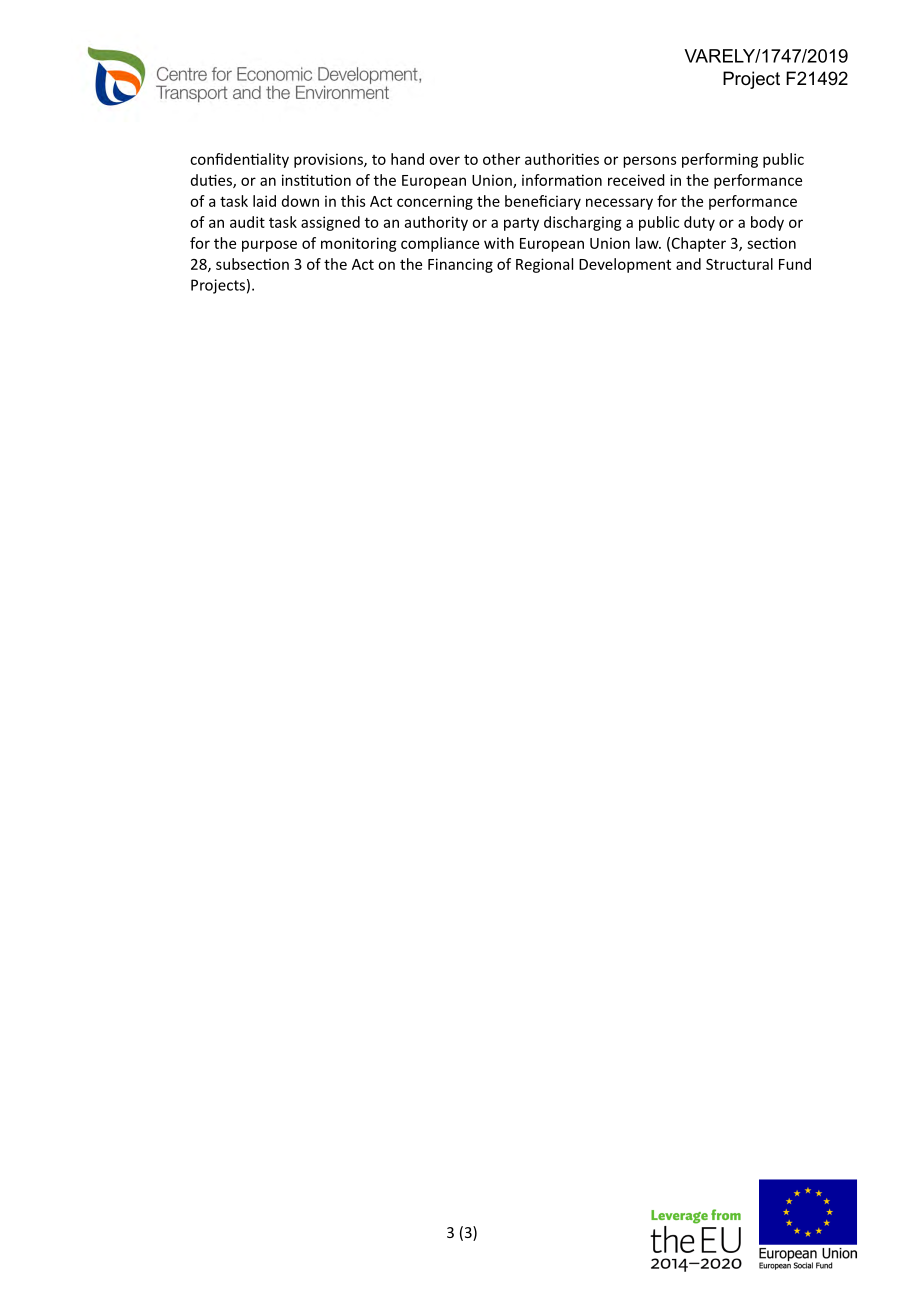 The image size is (924, 1308). Describe the element at coordinates (269, 246) in the screenshot. I see `purpose` at that location.
